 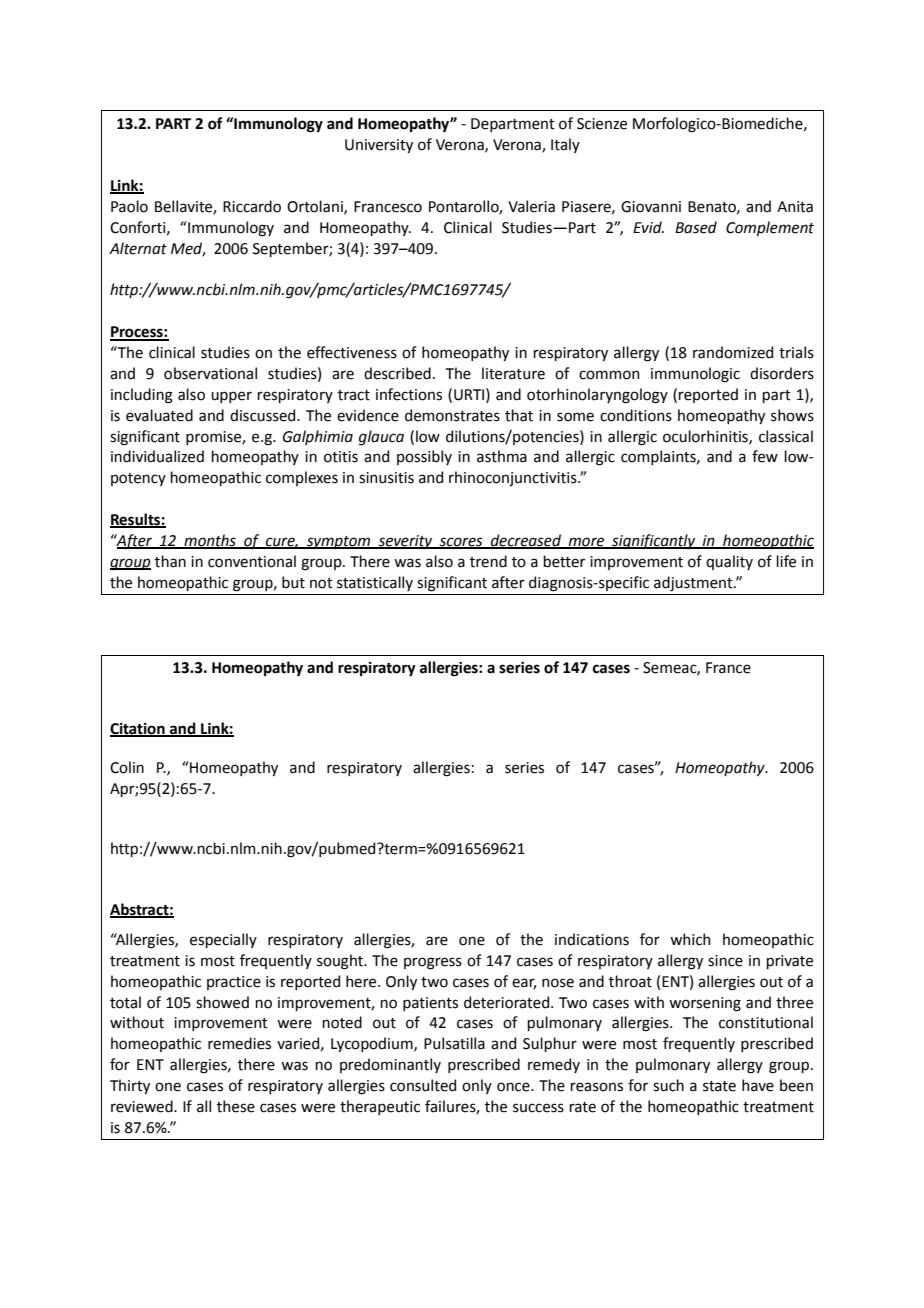 What do you see at coordinates (690, 939) in the page?
I see `which` at bounding box center [690, 939].
